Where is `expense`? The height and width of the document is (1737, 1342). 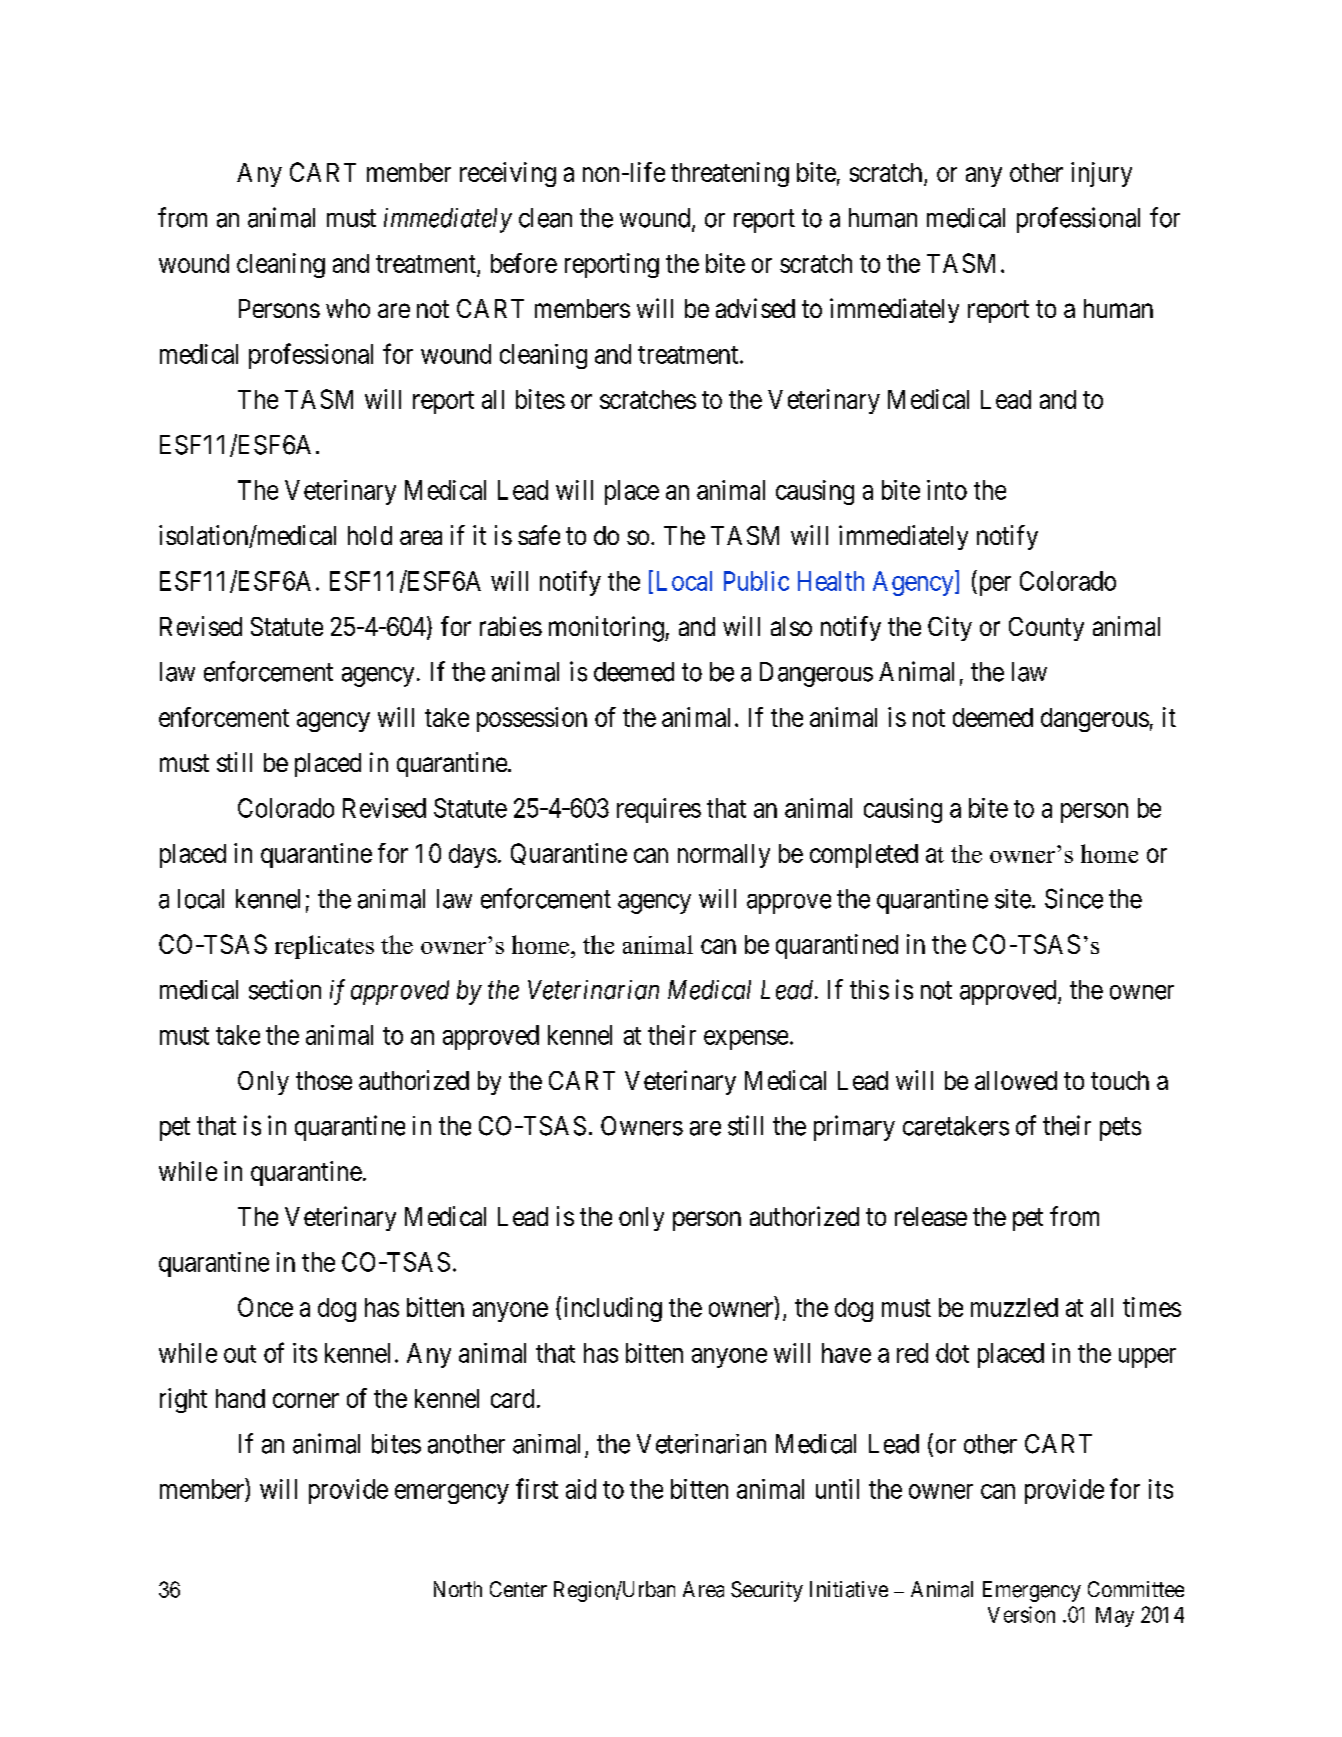 expense is located at coordinates (746, 1040).
